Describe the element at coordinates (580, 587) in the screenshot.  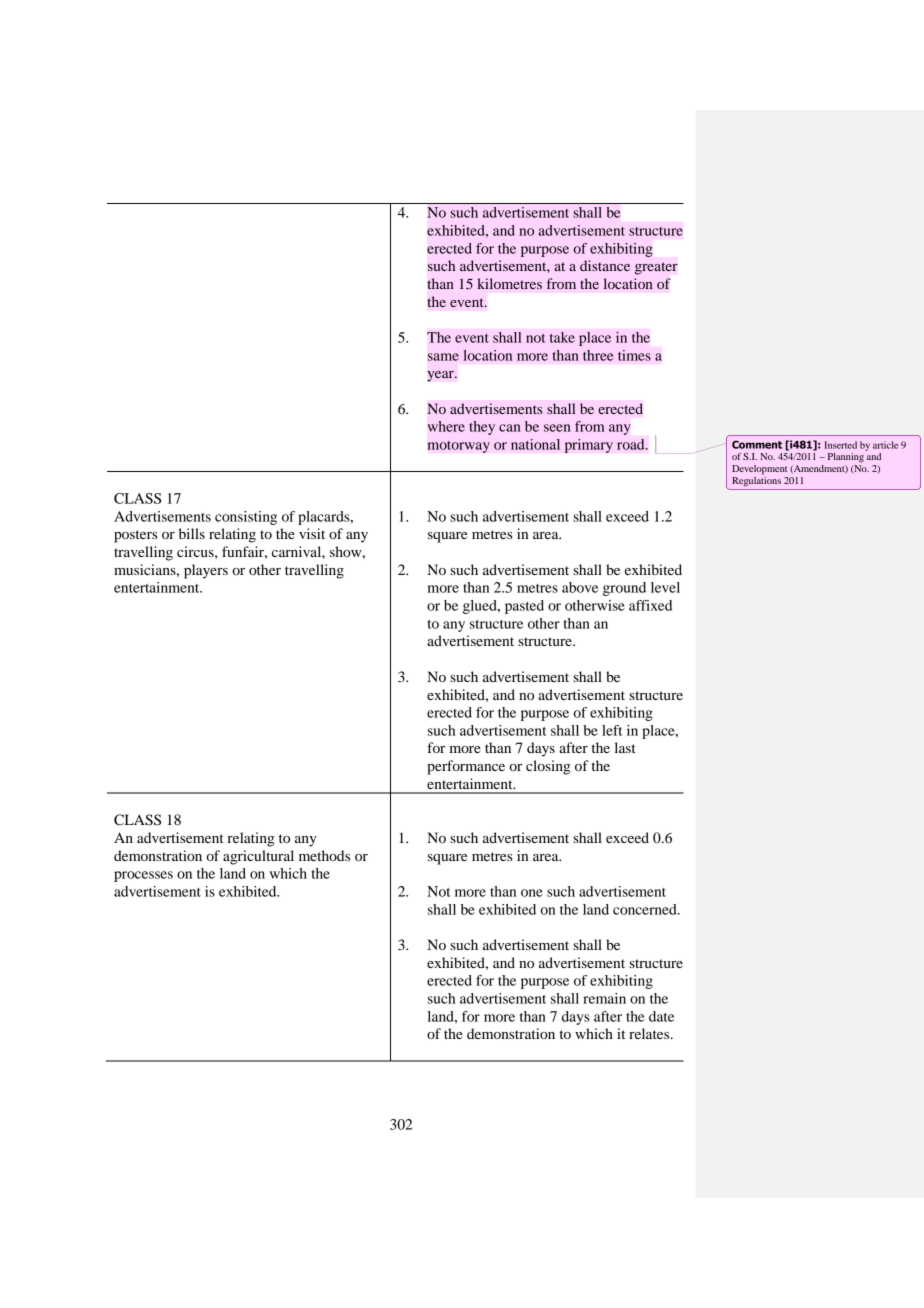
I see `above` at that location.
